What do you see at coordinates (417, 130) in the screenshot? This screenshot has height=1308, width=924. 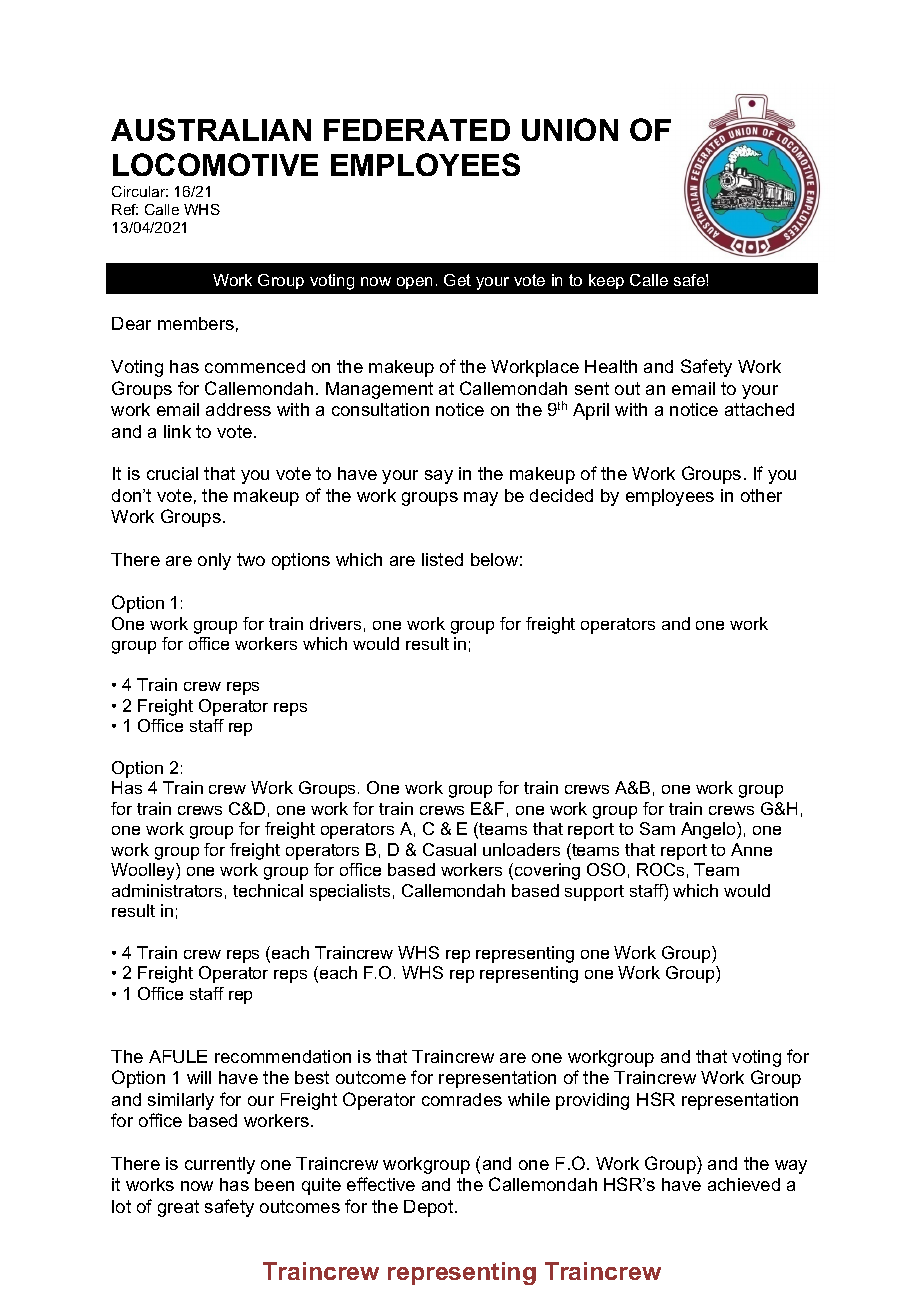 I see `FEDERATED` at bounding box center [417, 130].
